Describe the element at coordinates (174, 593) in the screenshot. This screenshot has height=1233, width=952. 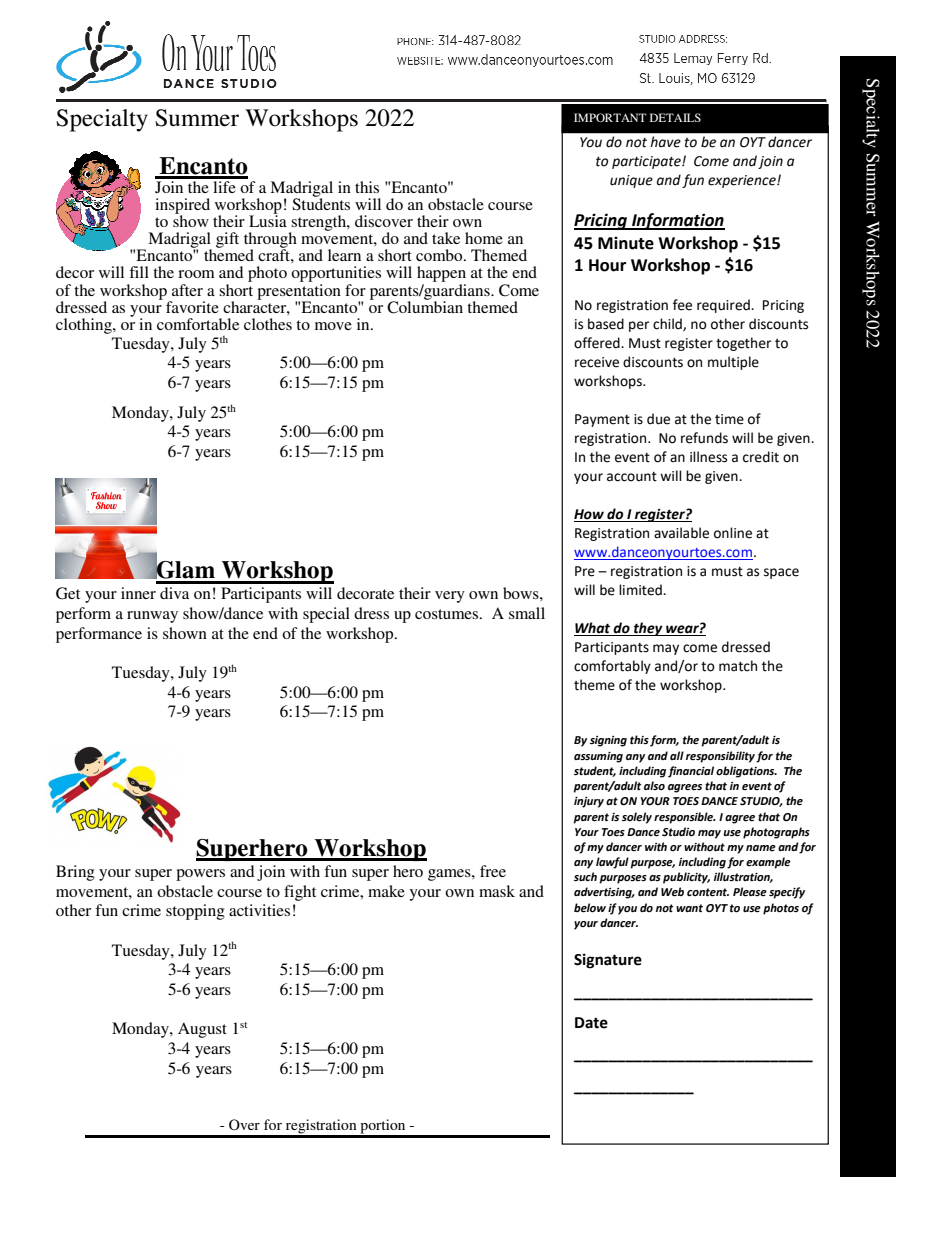
I see `diva` at that location.
